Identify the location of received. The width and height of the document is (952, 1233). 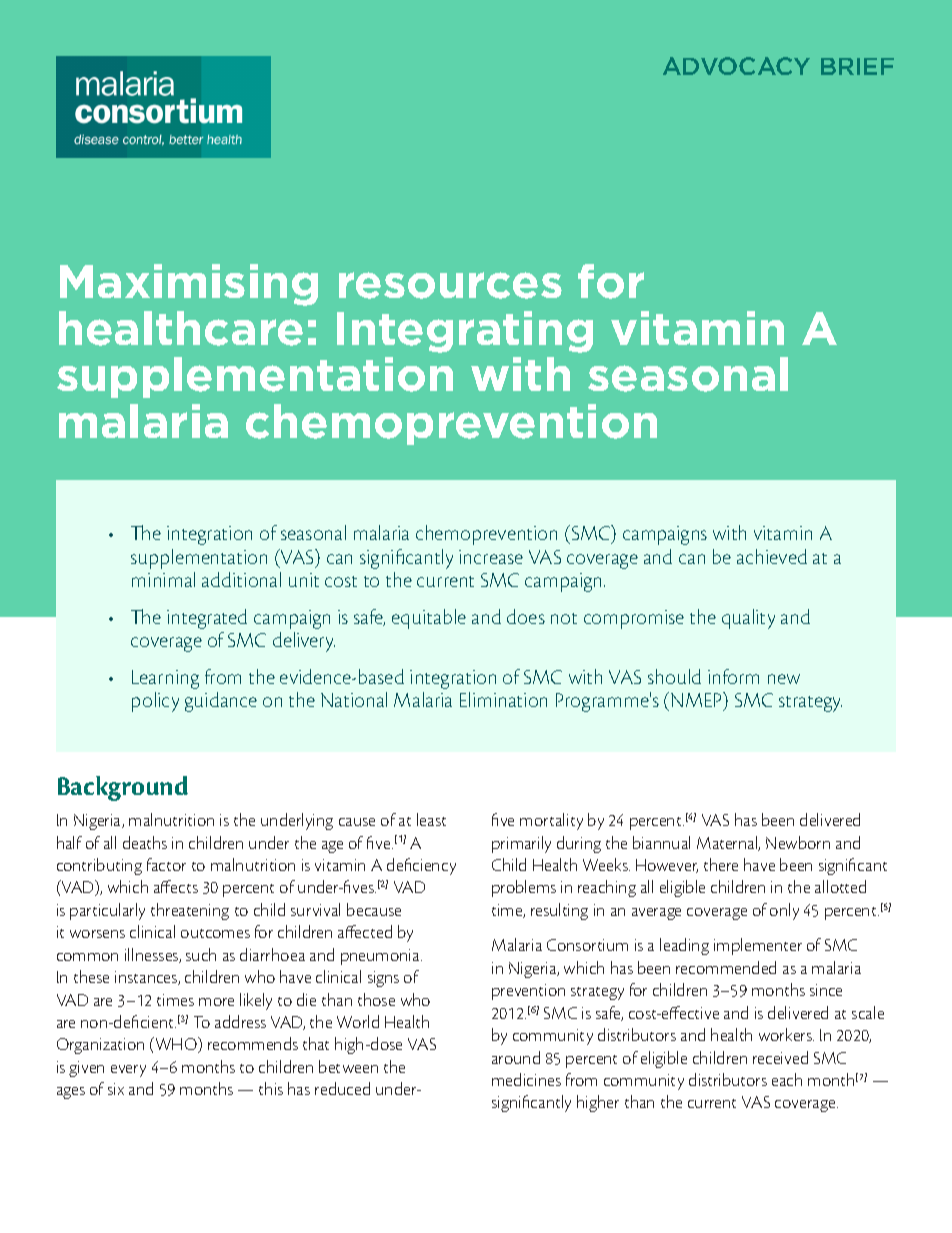
(780, 1057).
